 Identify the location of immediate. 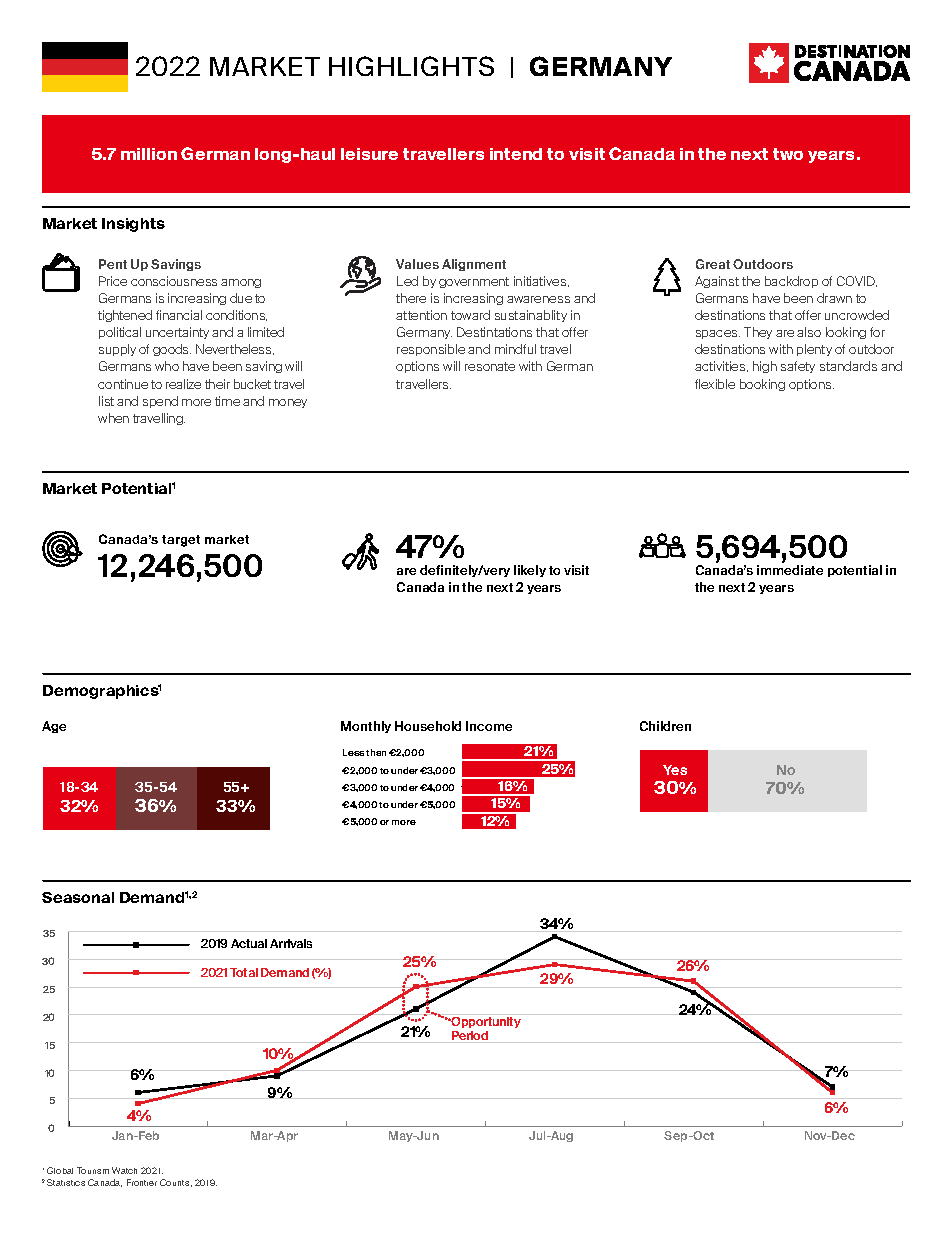
(790, 570).
